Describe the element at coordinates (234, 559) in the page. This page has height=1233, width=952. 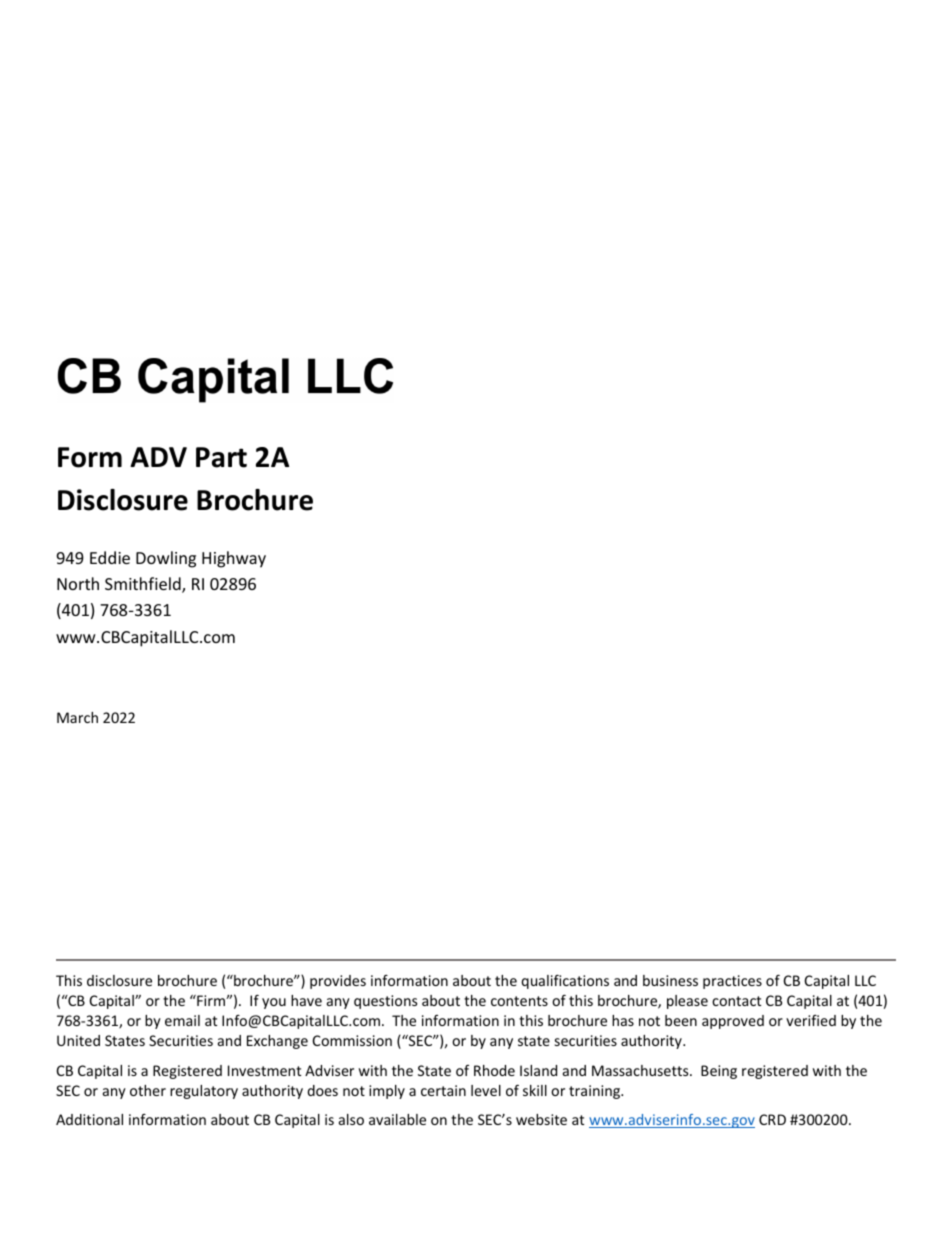
I see `Highway` at that location.
